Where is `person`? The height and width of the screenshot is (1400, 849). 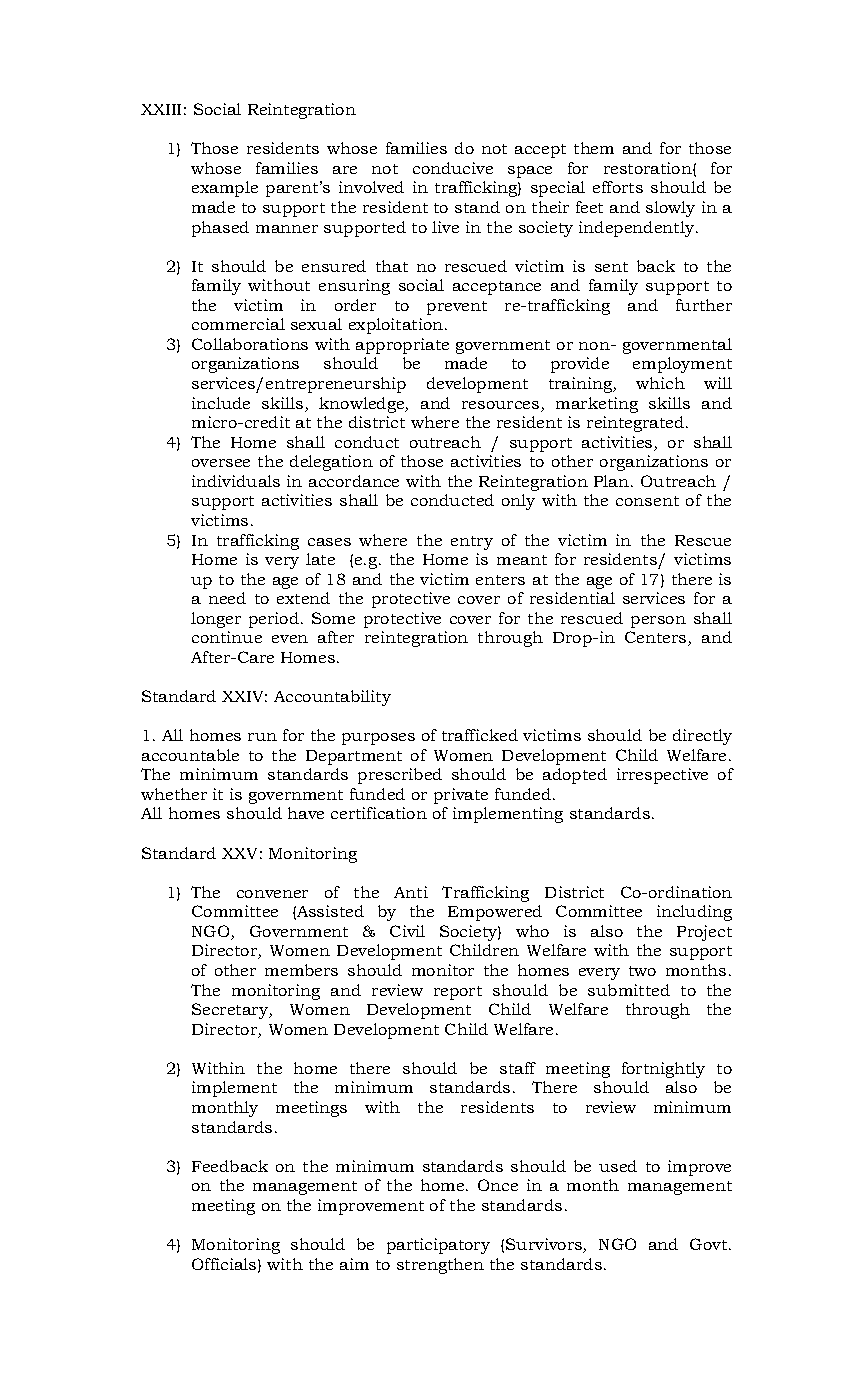
person is located at coordinates (658, 622).
